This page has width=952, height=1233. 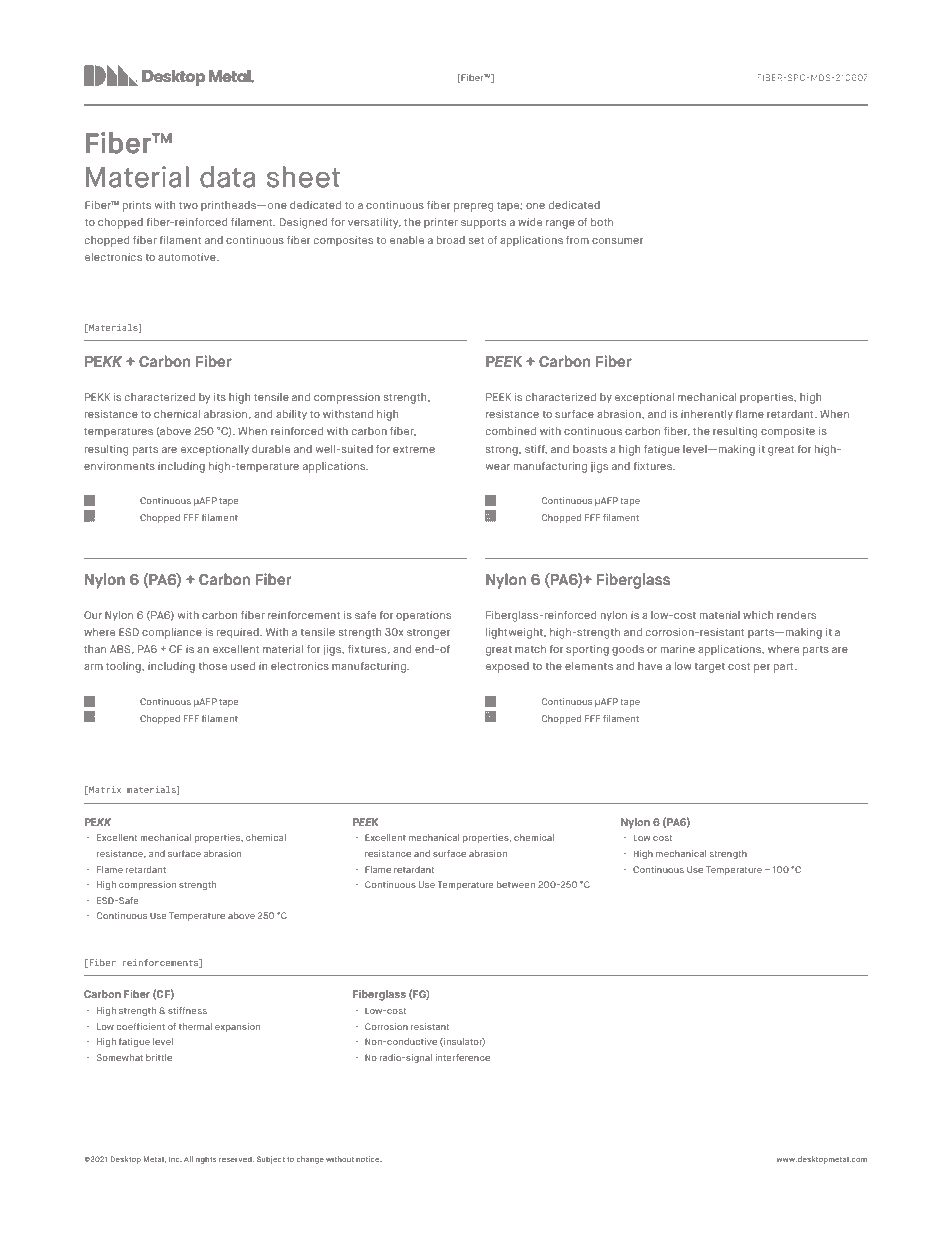 I want to click on interference, so click(x=463, y=1057).
